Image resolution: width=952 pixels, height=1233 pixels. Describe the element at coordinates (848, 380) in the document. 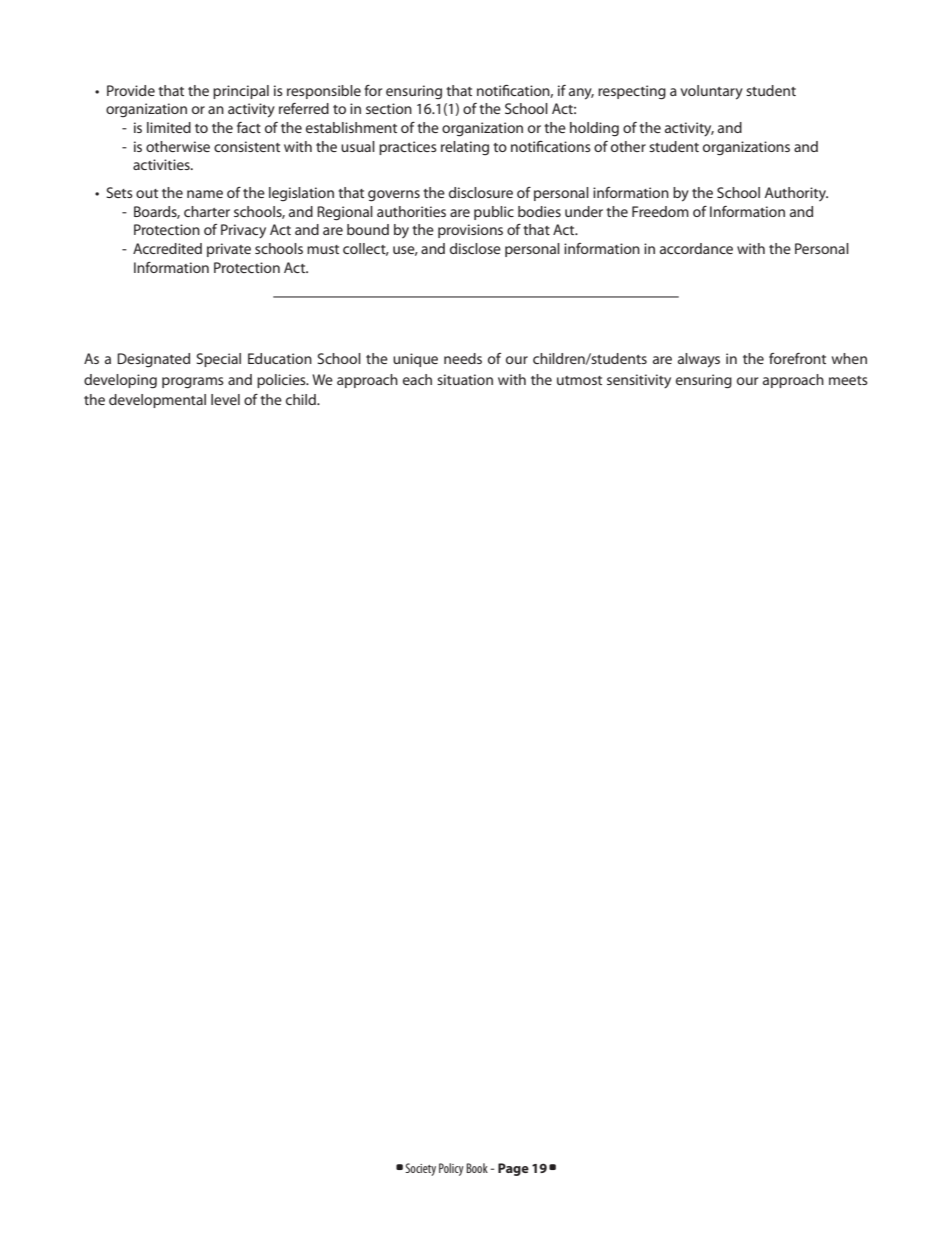

I see `meets` at that location.
